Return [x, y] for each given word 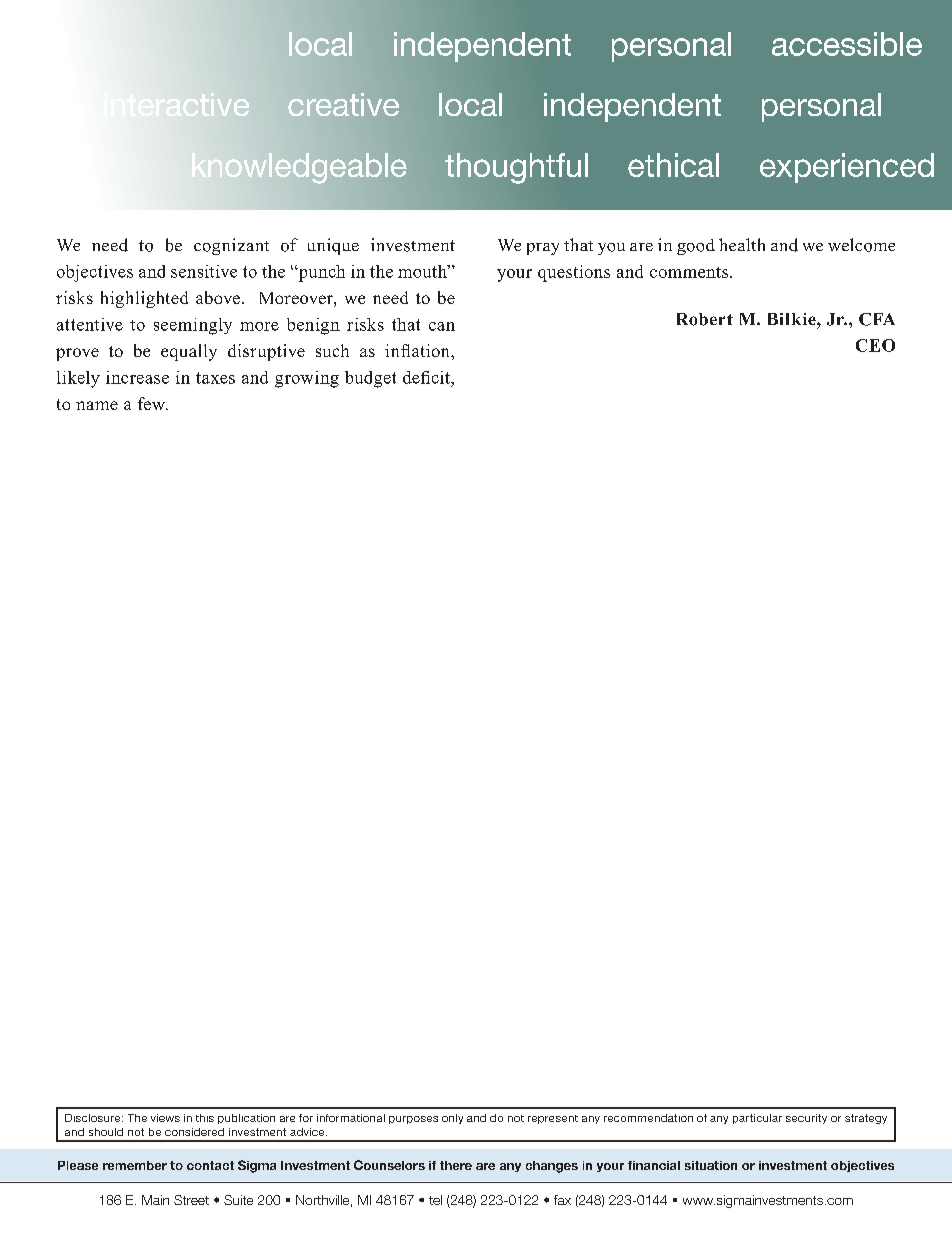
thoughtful [516, 168]
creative [343, 104]
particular [757, 1119]
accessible [847, 44]
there [456, 1165]
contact [210, 1165]
